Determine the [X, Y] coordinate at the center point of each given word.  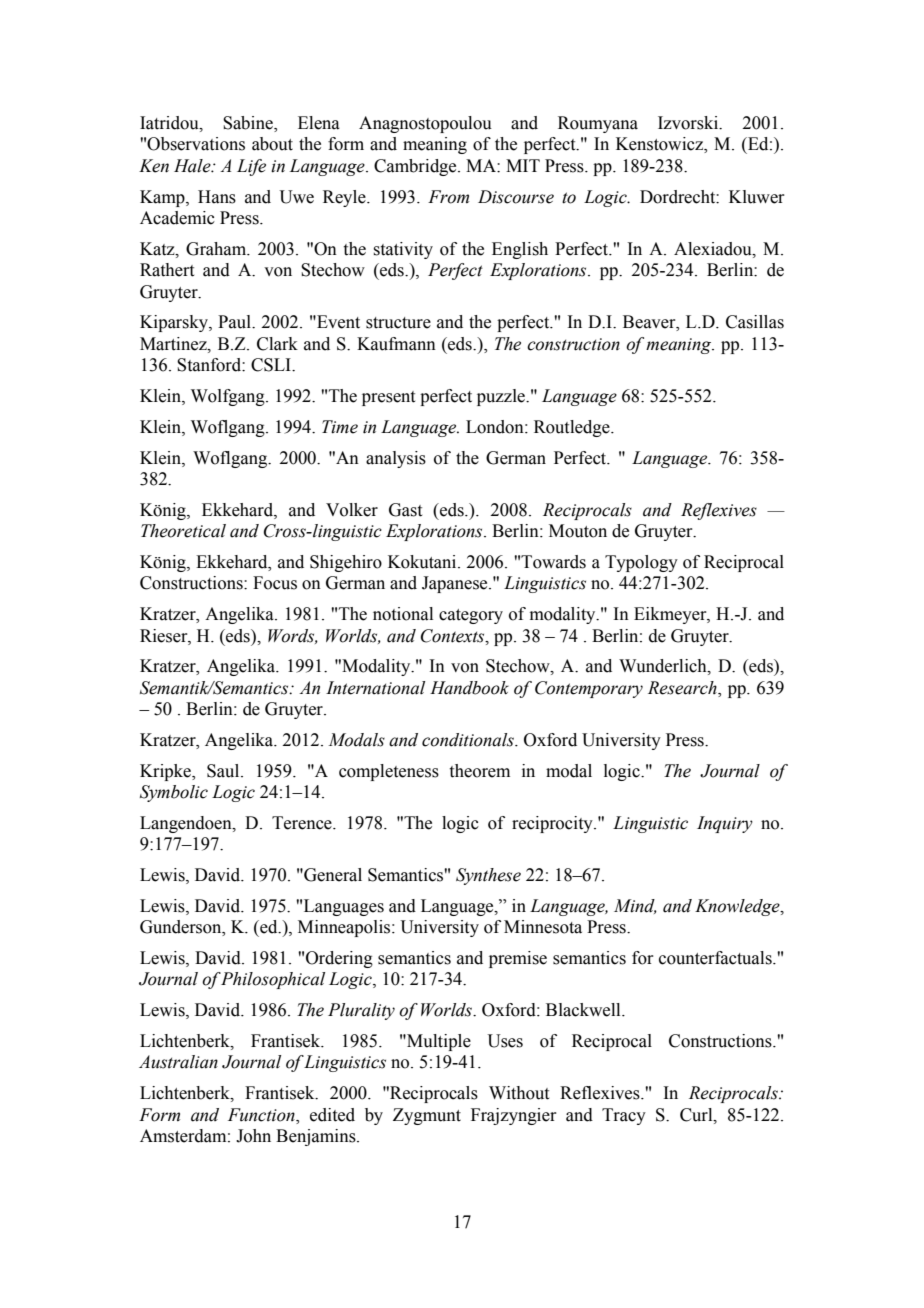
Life [251, 167]
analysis [396, 459]
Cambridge [416, 167]
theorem [480, 771]
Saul [224, 771]
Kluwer [757, 197]
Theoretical [183, 531]
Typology [641, 563]
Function [262, 1115]
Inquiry [725, 824]
